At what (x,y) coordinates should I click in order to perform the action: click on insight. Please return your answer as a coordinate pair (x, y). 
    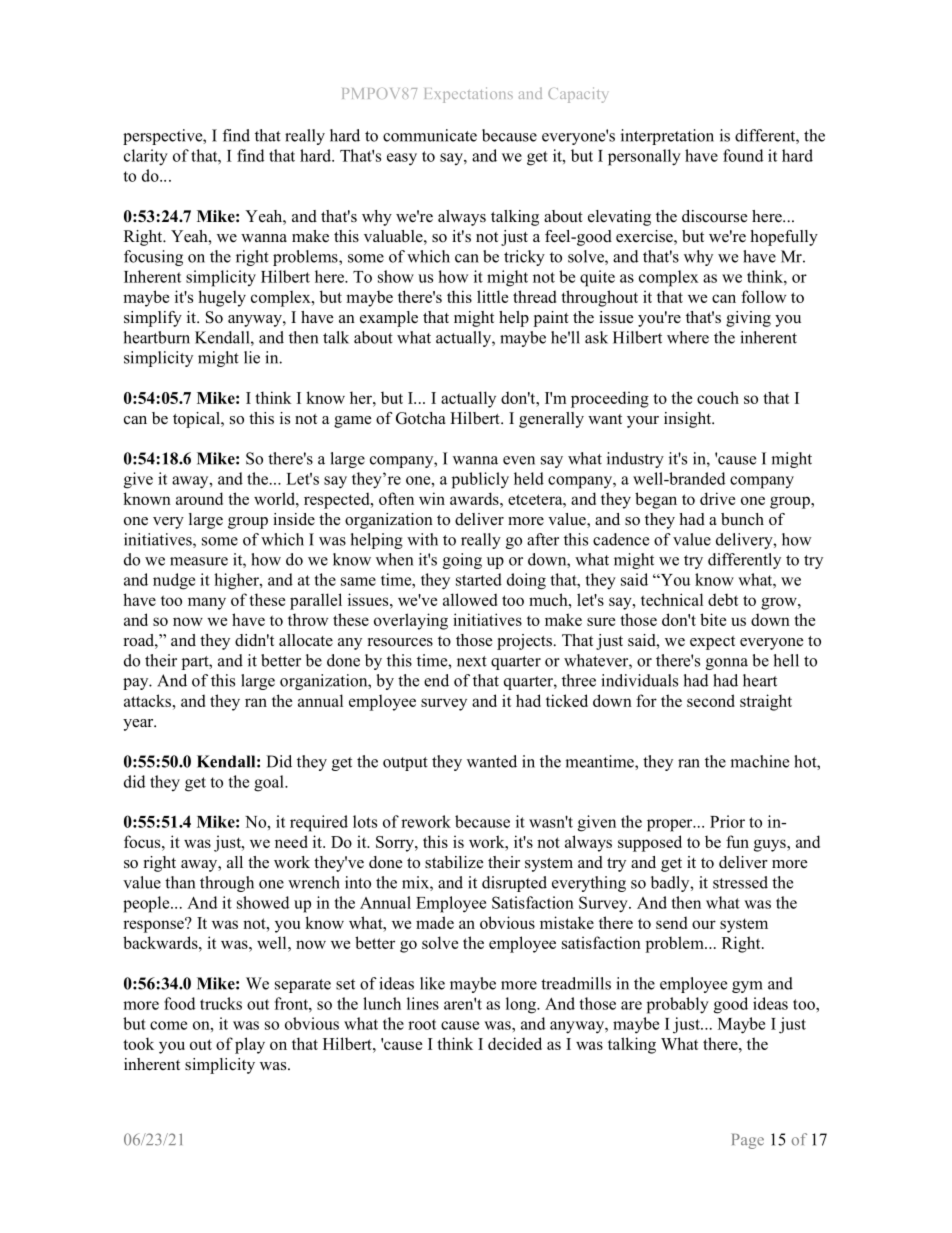
    Looking at the image, I should click on (689, 420).
